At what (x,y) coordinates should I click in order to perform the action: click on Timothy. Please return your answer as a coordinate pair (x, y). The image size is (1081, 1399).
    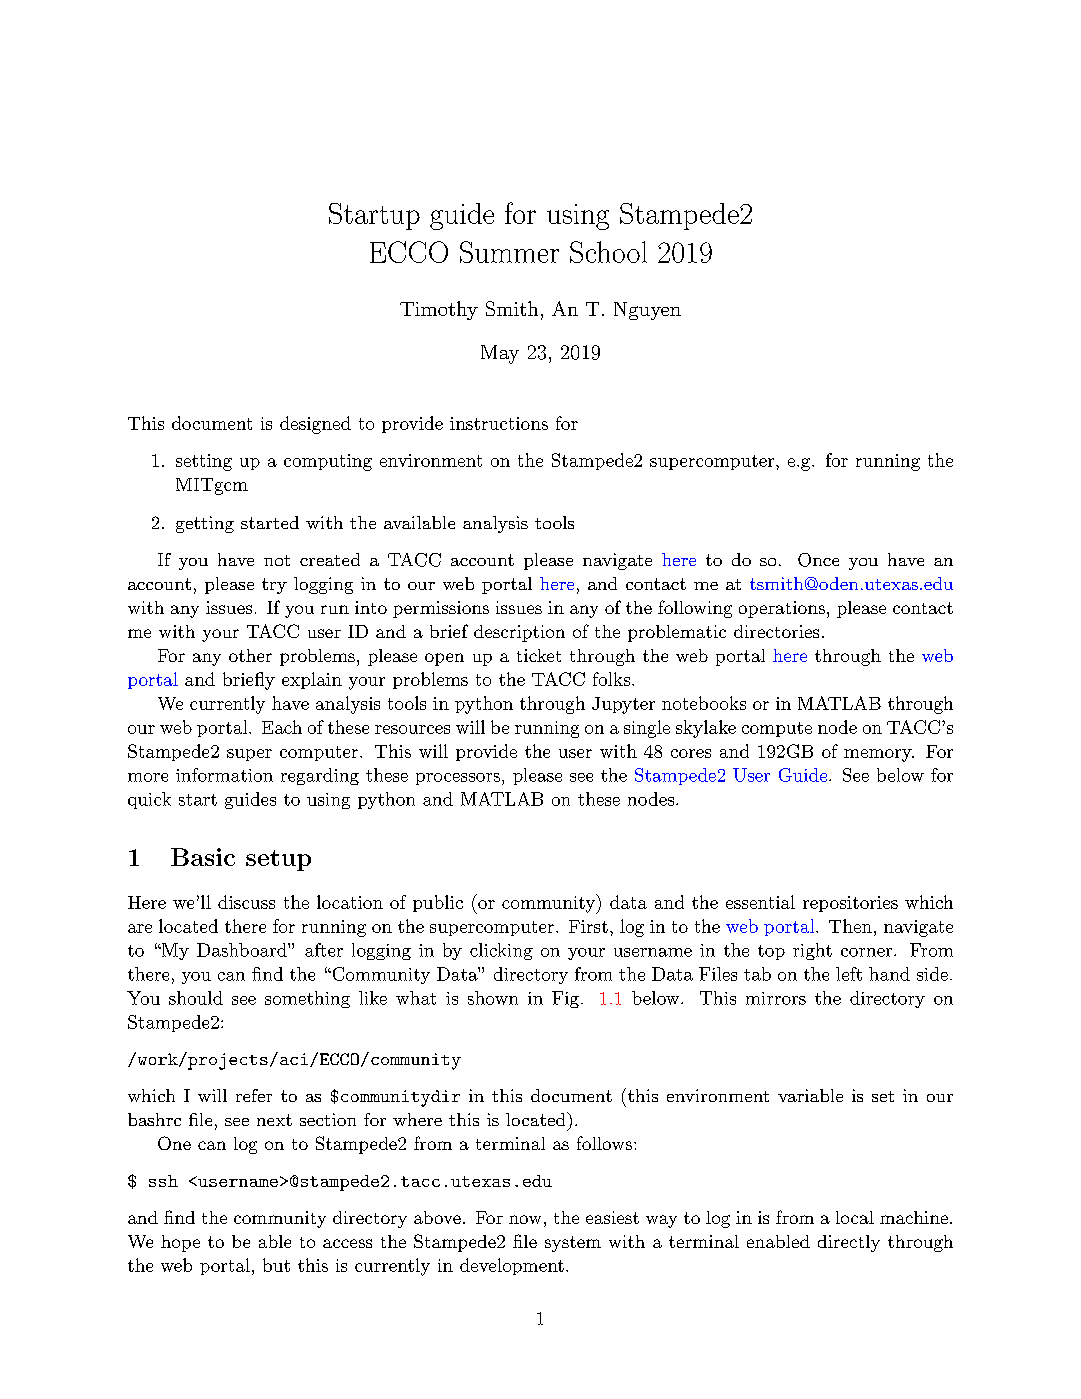
    Looking at the image, I should click on (439, 310).
